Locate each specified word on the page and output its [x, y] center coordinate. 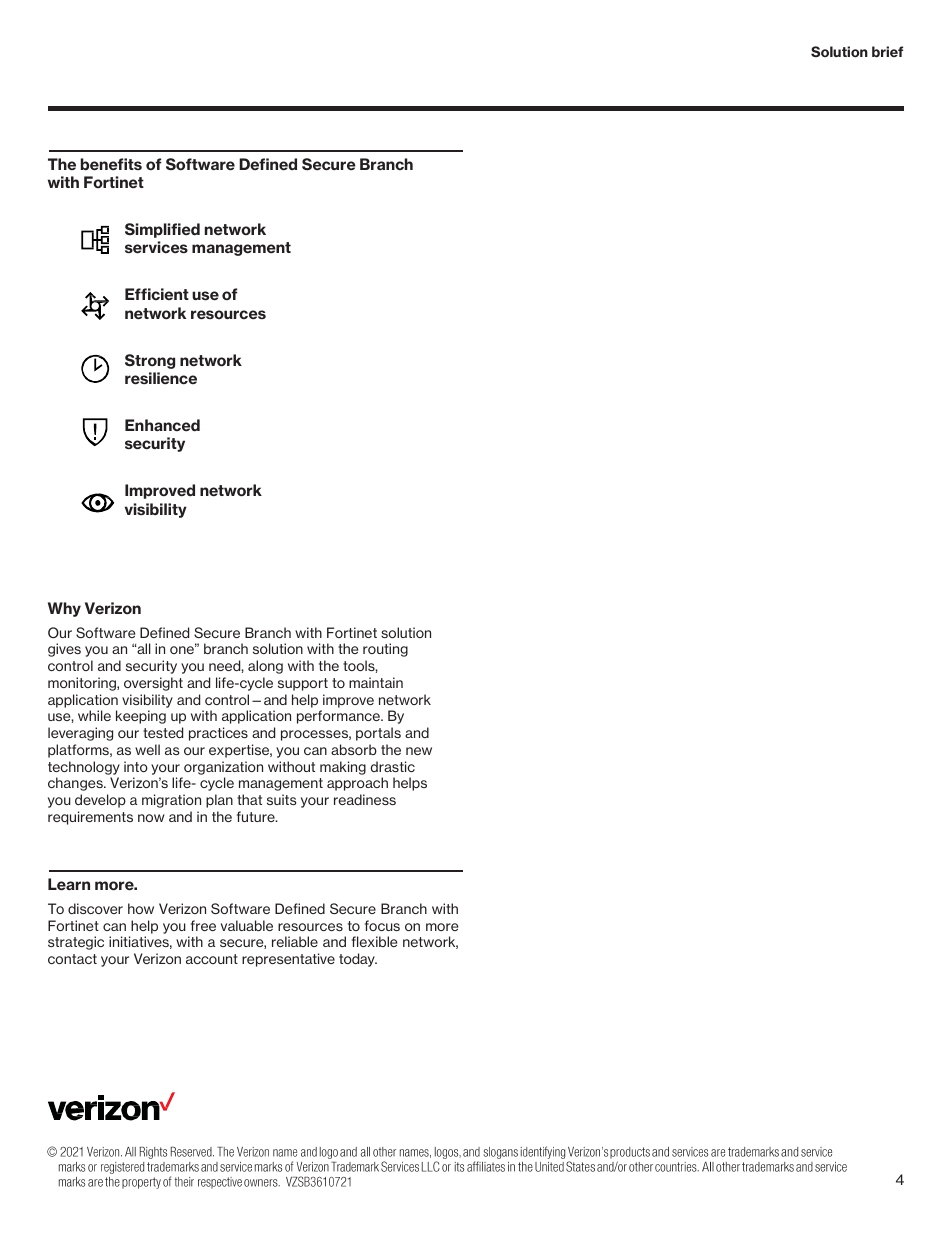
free [203, 925]
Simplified [162, 230]
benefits [111, 164]
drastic [392, 766]
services [156, 247]
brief [887, 51]
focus [382, 925]
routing [385, 650]
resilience [161, 378]
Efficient [157, 294]
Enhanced [162, 425]
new [419, 751]
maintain [376, 682]
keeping [141, 717]
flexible [374, 941]
